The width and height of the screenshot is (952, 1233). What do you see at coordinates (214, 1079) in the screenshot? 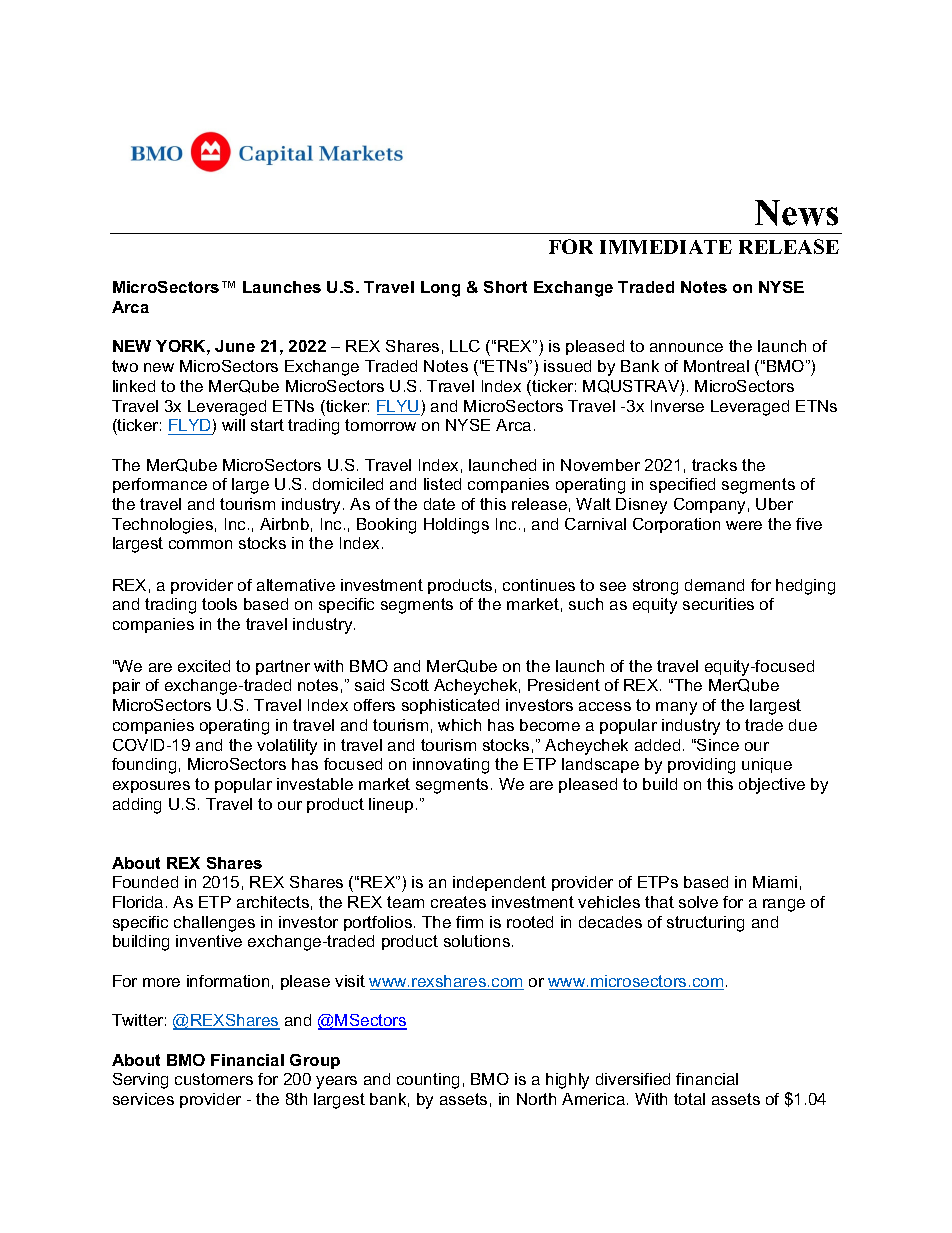
I see `customers` at bounding box center [214, 1079].
